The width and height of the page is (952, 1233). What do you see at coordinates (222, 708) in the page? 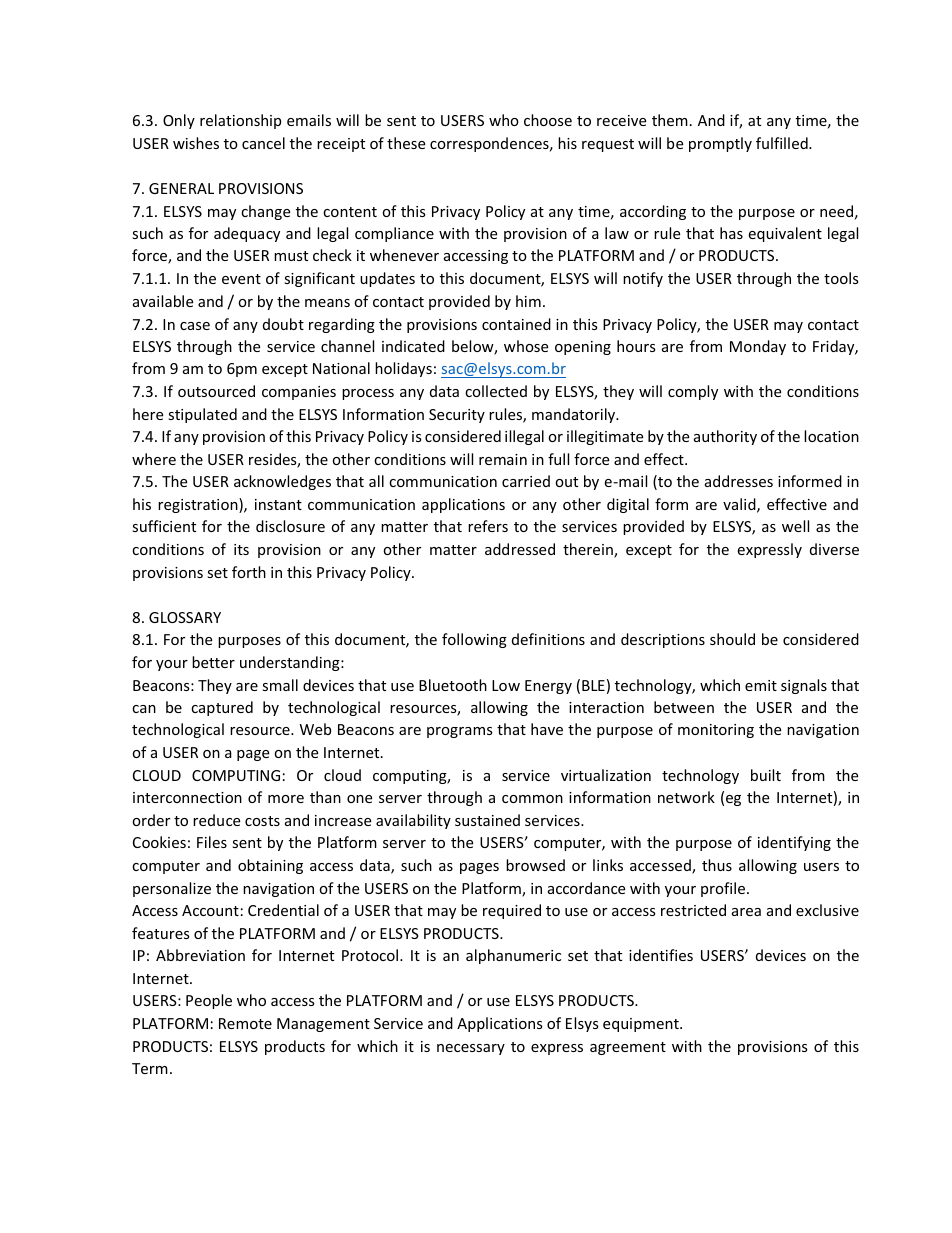
I see `captured` at bounding box center [222, 708].
